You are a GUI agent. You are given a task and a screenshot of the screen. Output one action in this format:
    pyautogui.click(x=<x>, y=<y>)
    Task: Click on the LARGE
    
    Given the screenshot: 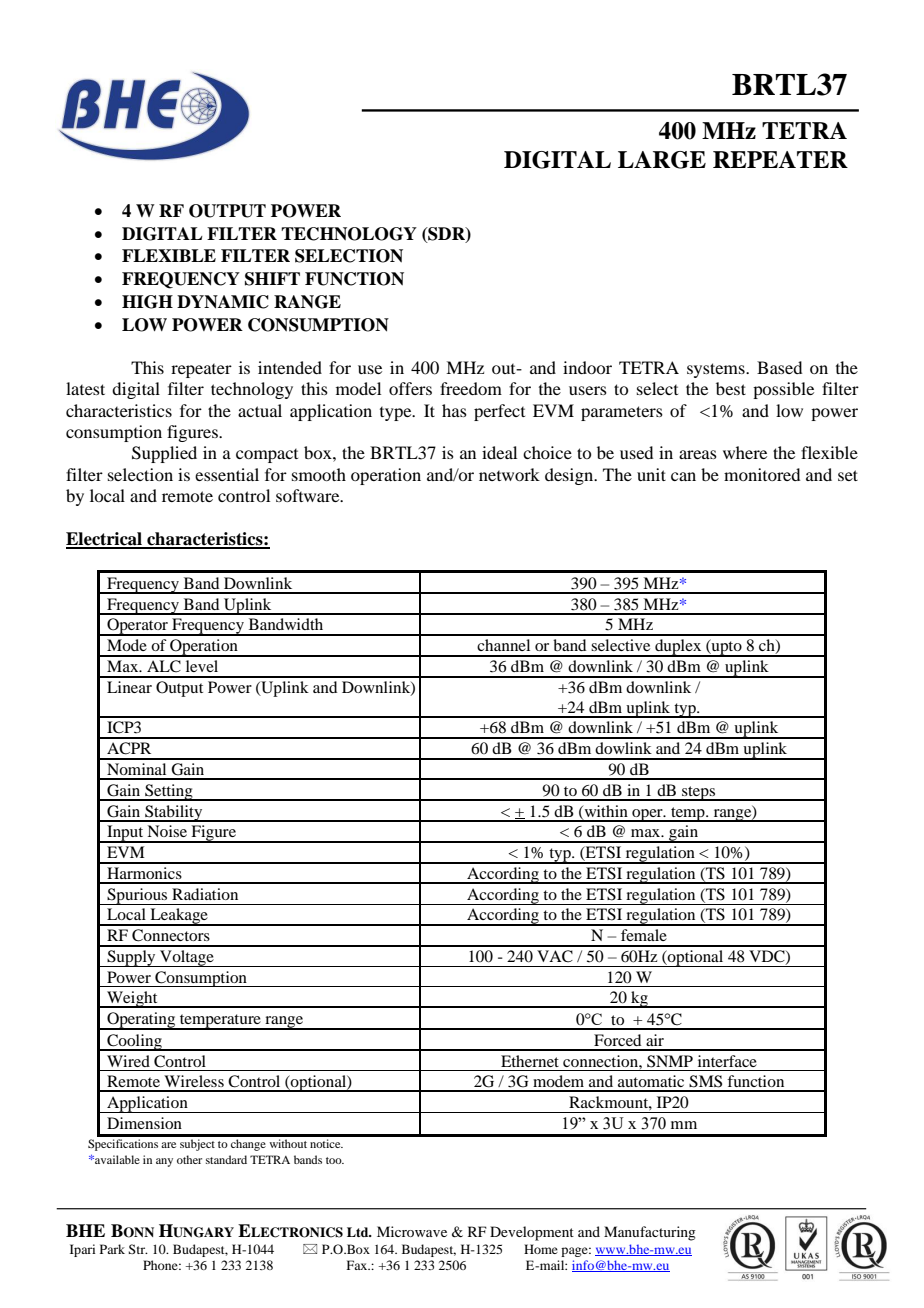 What is the action you would take?
    pyautogui.click(x=662, y=160)
